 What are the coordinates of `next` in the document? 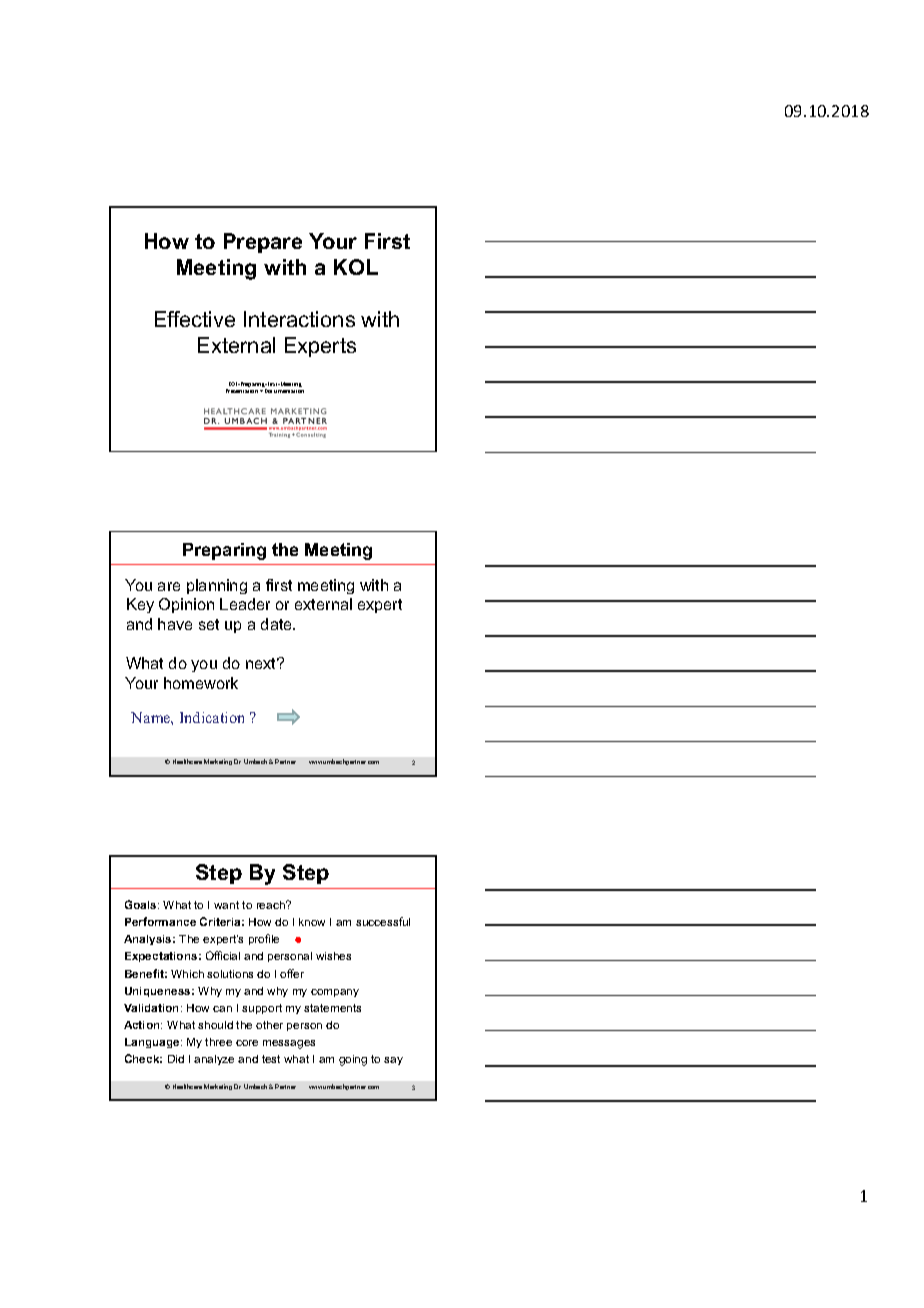 It's located at (262, 663).
